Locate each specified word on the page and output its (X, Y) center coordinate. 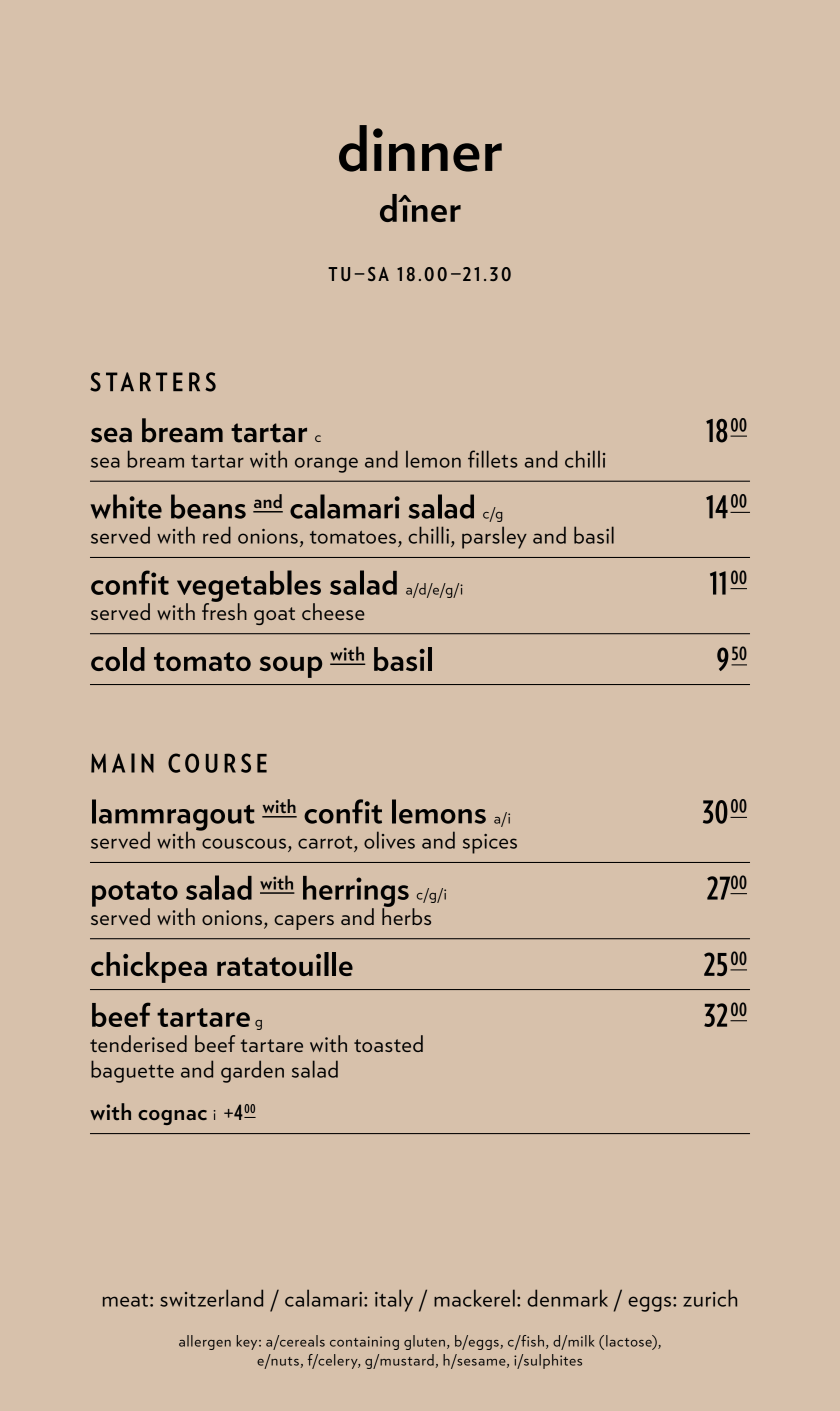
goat (274, 616)
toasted (388, 1043)
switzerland (211, 1298)
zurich (710, 1298)
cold (118, 659)
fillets (493, 459)
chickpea (149, 967)
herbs (406, 915)
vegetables (249, 587)
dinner (420, 148)
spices (490, 844)
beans (208, 506)
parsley (494, 537)
